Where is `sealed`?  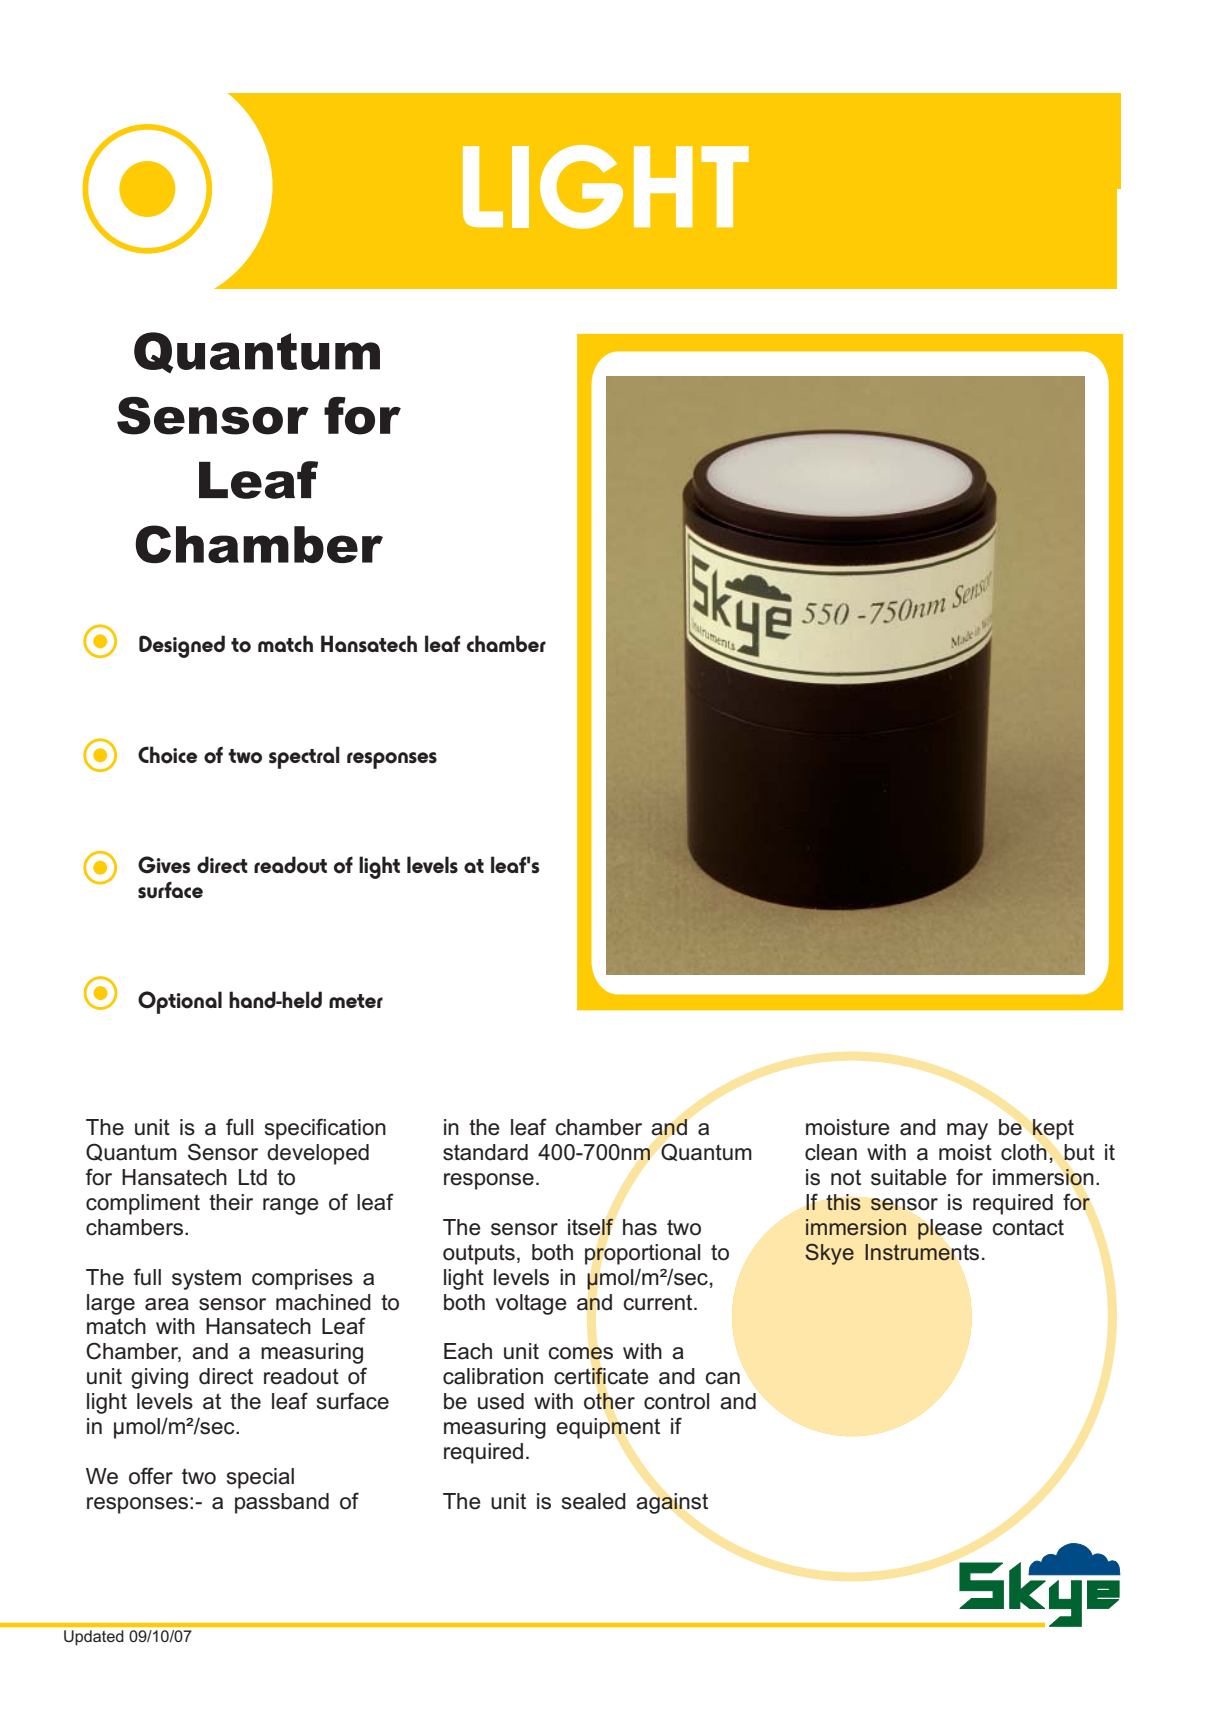
sealed is located at coordinates (594, 1501).
